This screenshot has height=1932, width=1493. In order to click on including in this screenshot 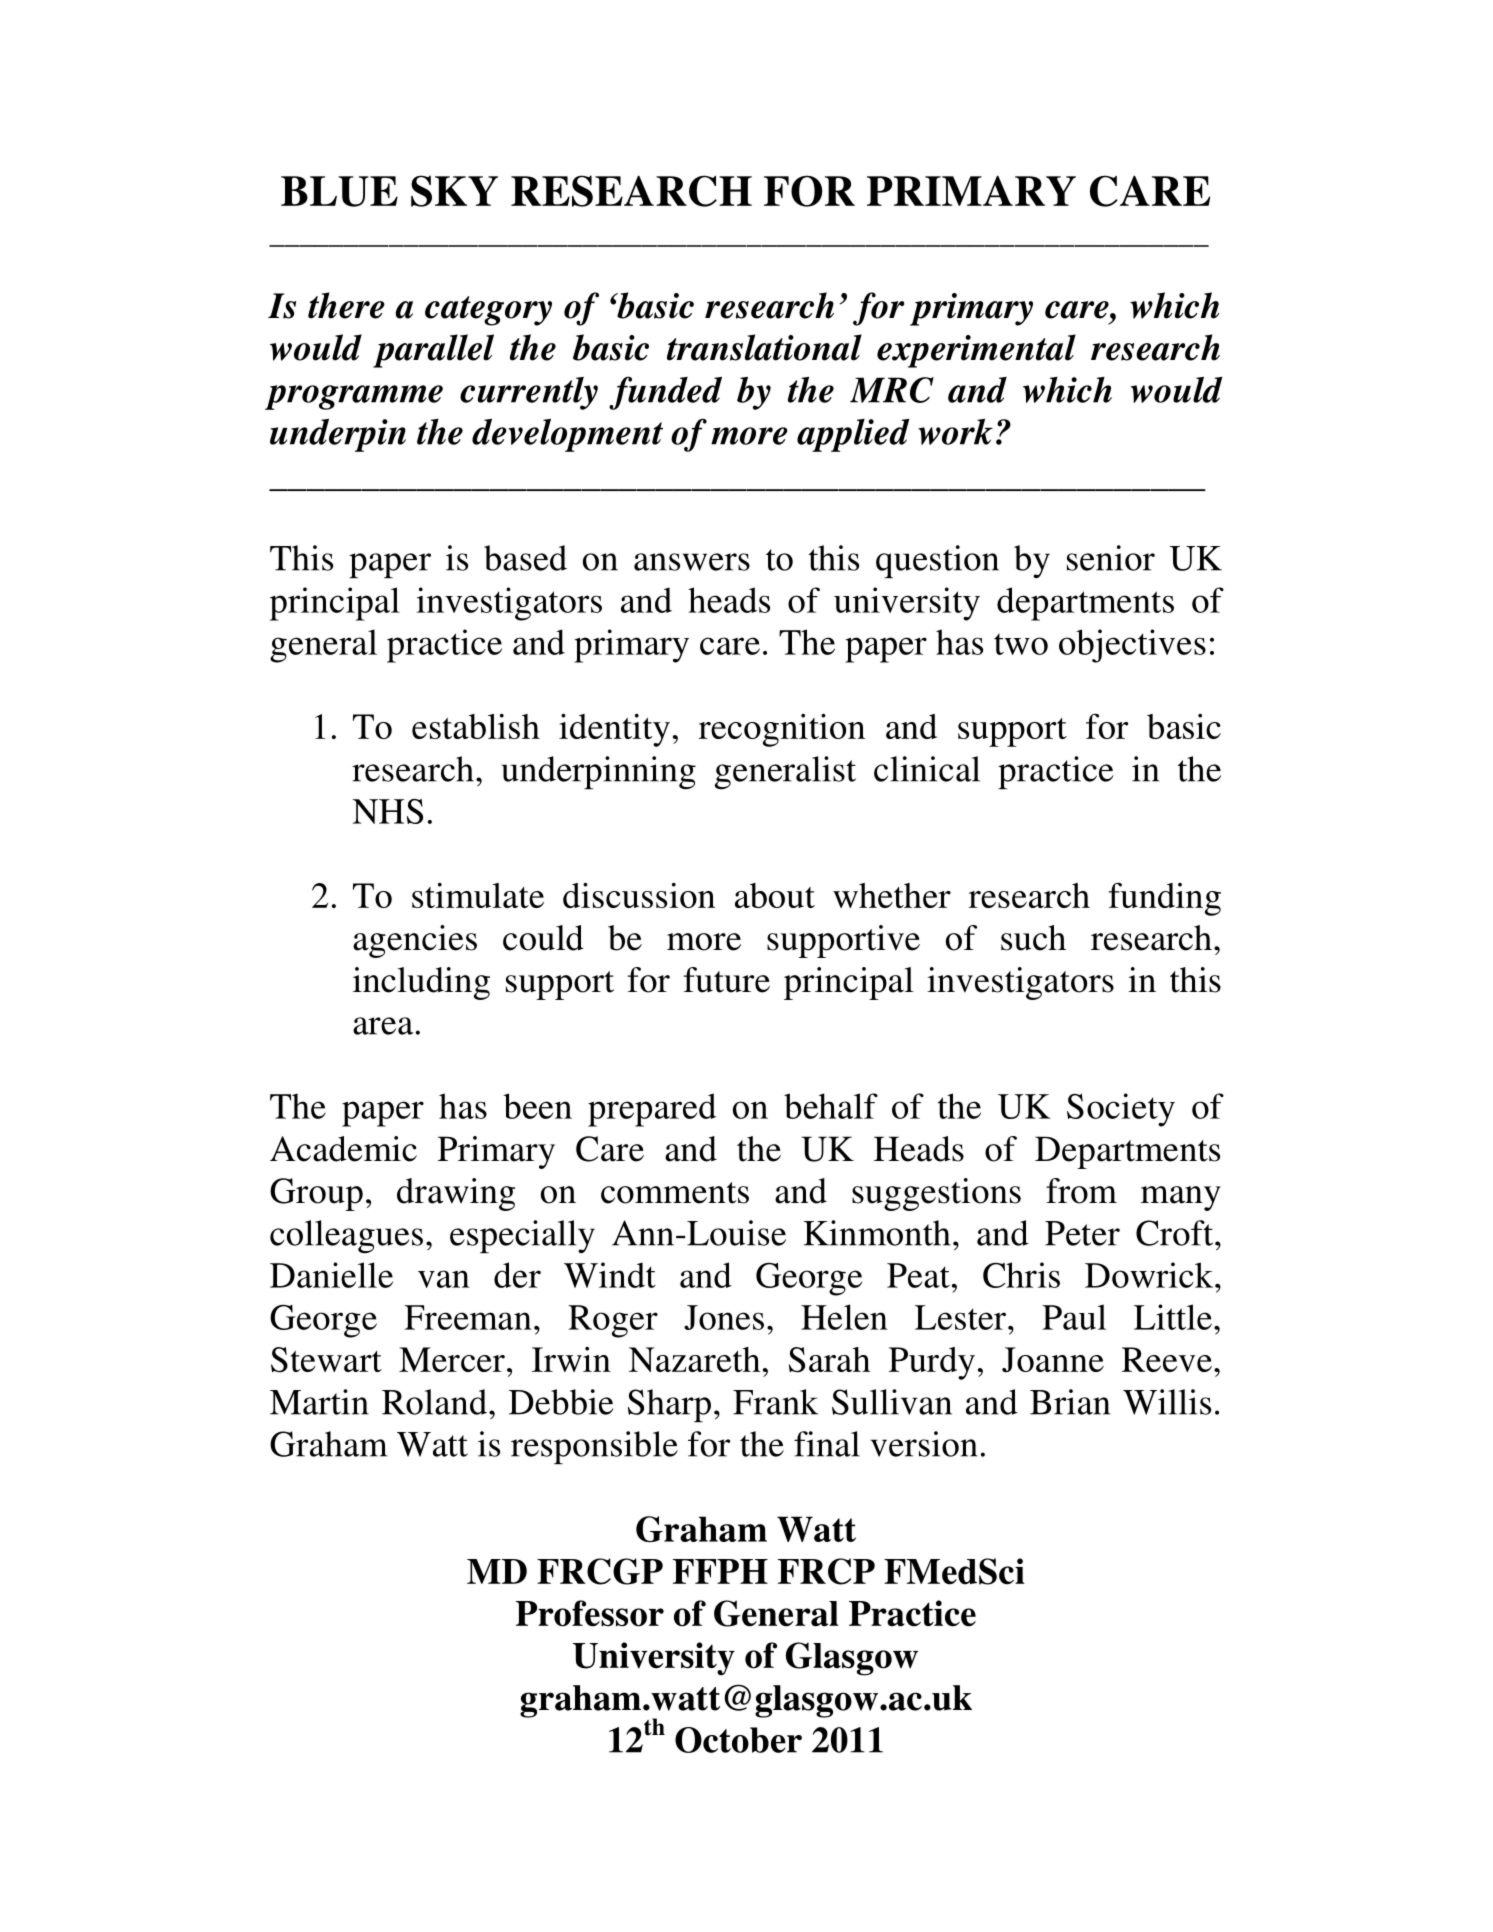, I will do `click(421, 983)`.
